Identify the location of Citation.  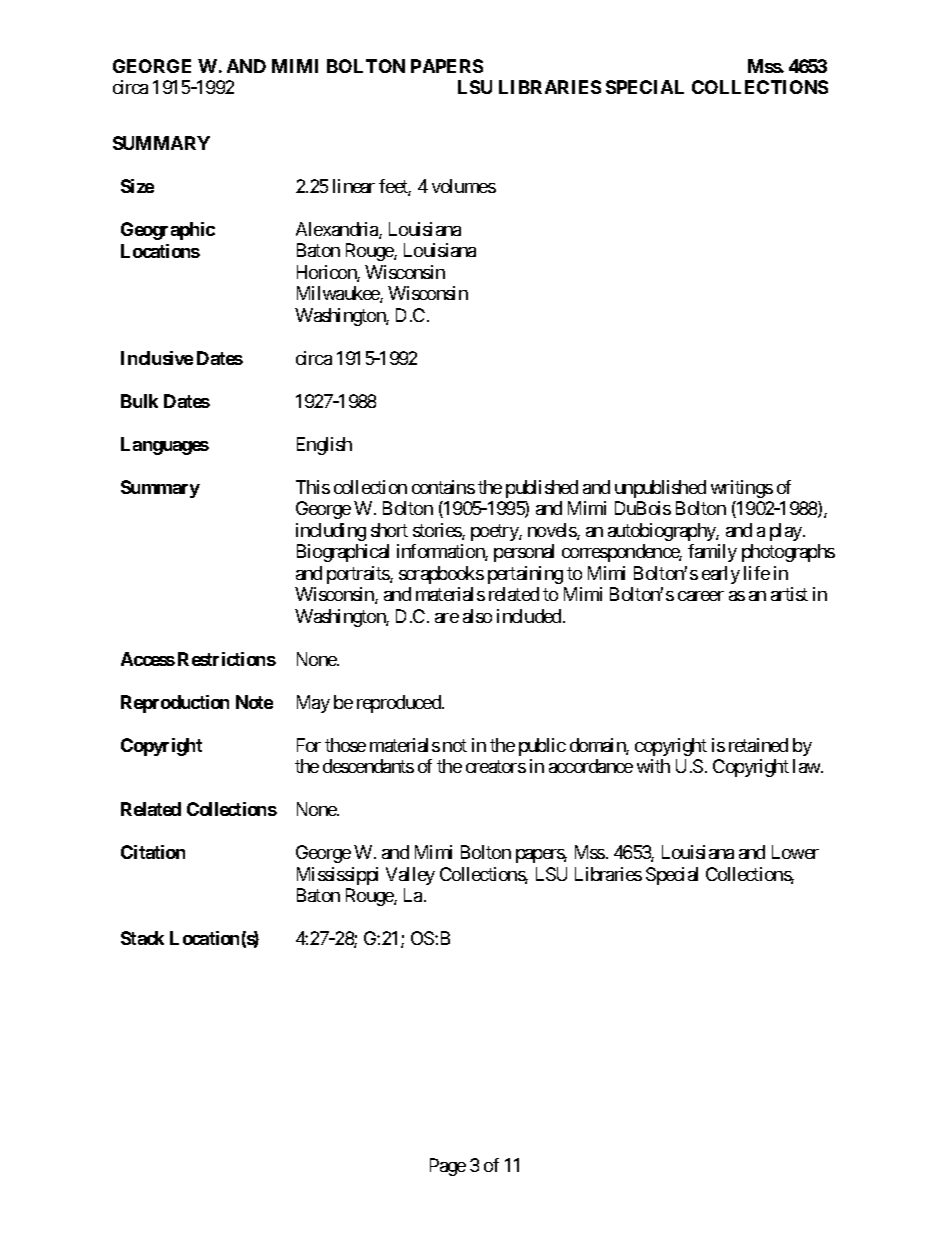
(153, 852).
